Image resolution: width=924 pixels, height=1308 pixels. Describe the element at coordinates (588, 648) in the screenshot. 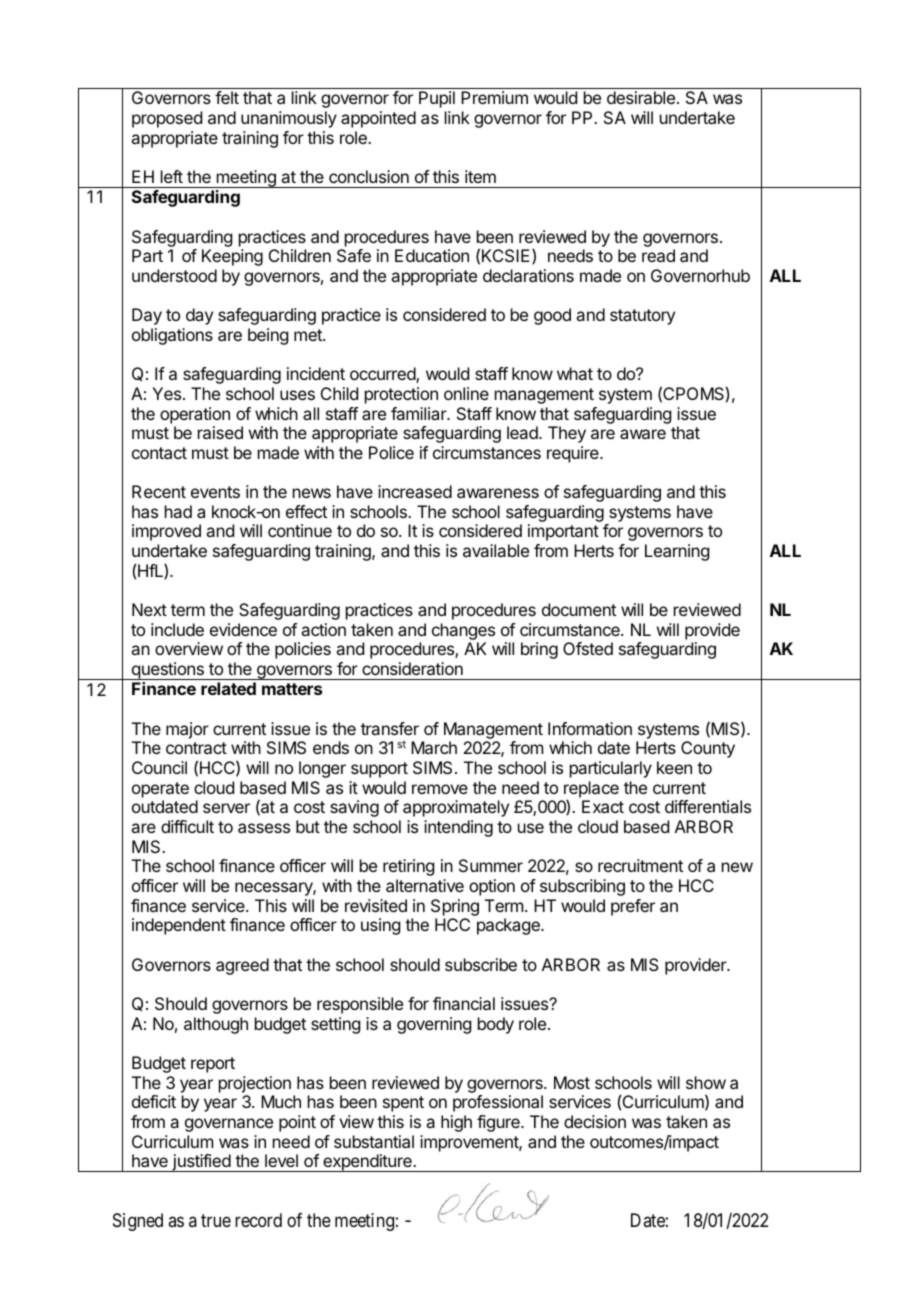

I see `Ofsted` at that location.
